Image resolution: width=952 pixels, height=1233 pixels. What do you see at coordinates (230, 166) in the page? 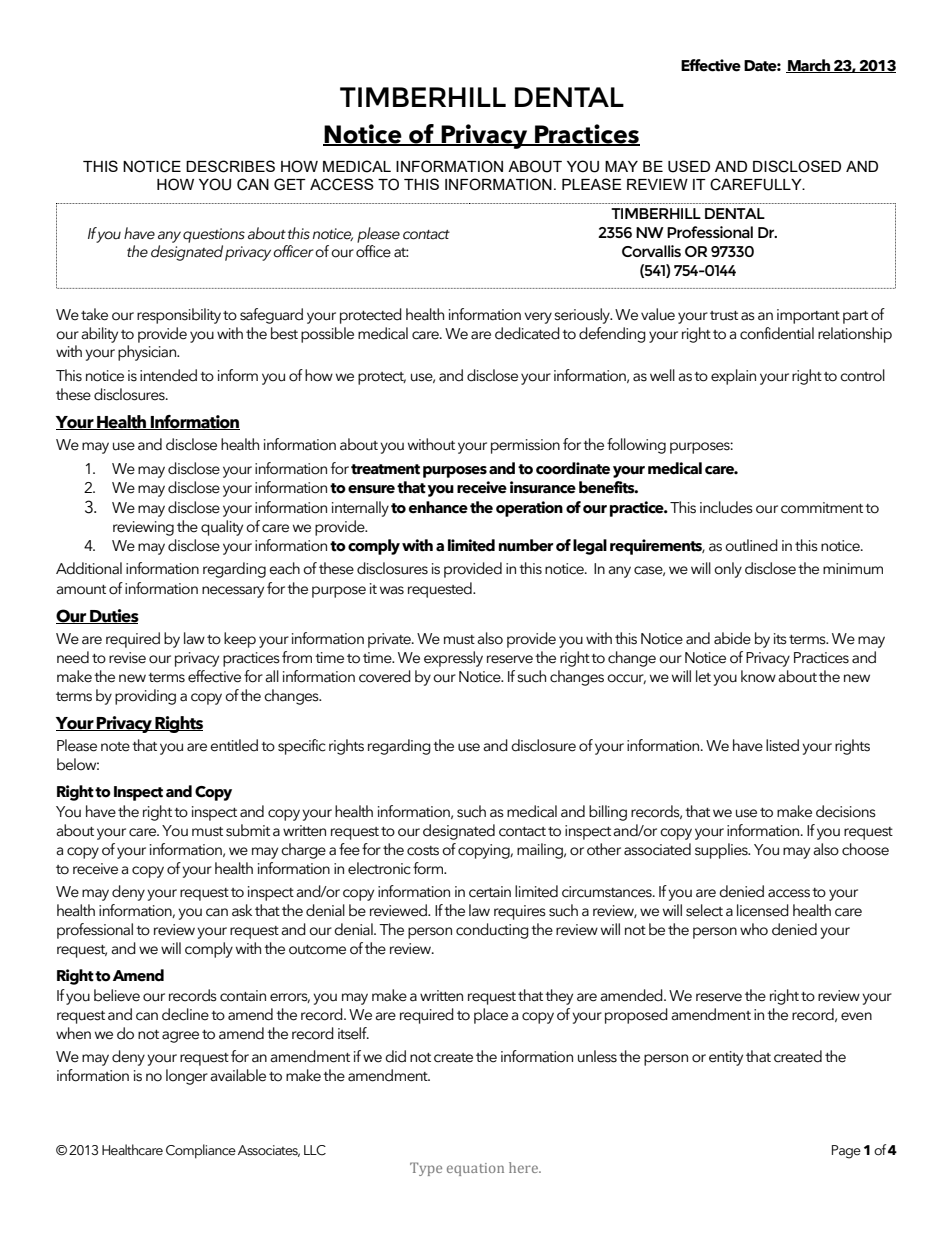
I see `DESCRIBES` at bounding box center [230, 166].
